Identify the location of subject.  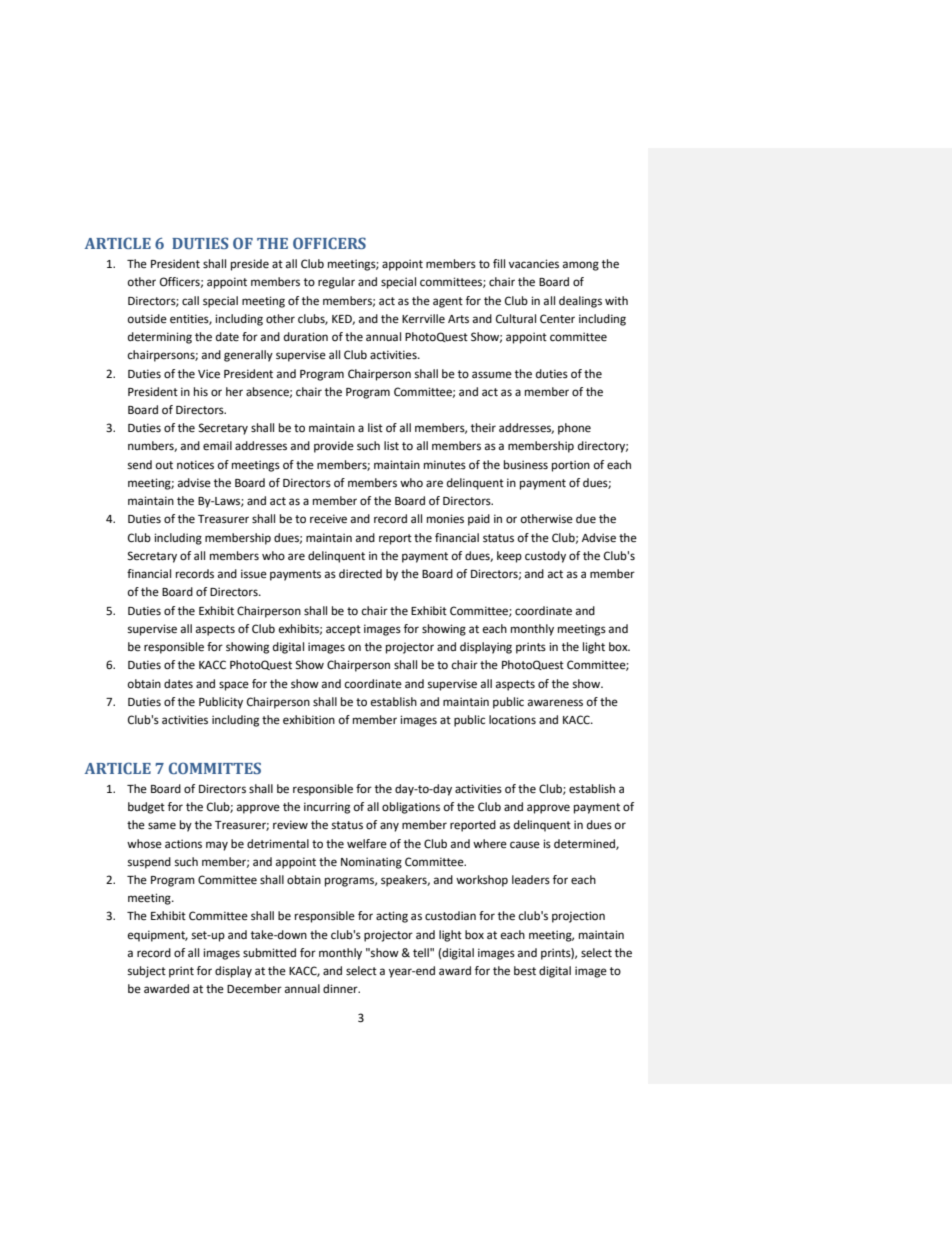
(147, 972).
